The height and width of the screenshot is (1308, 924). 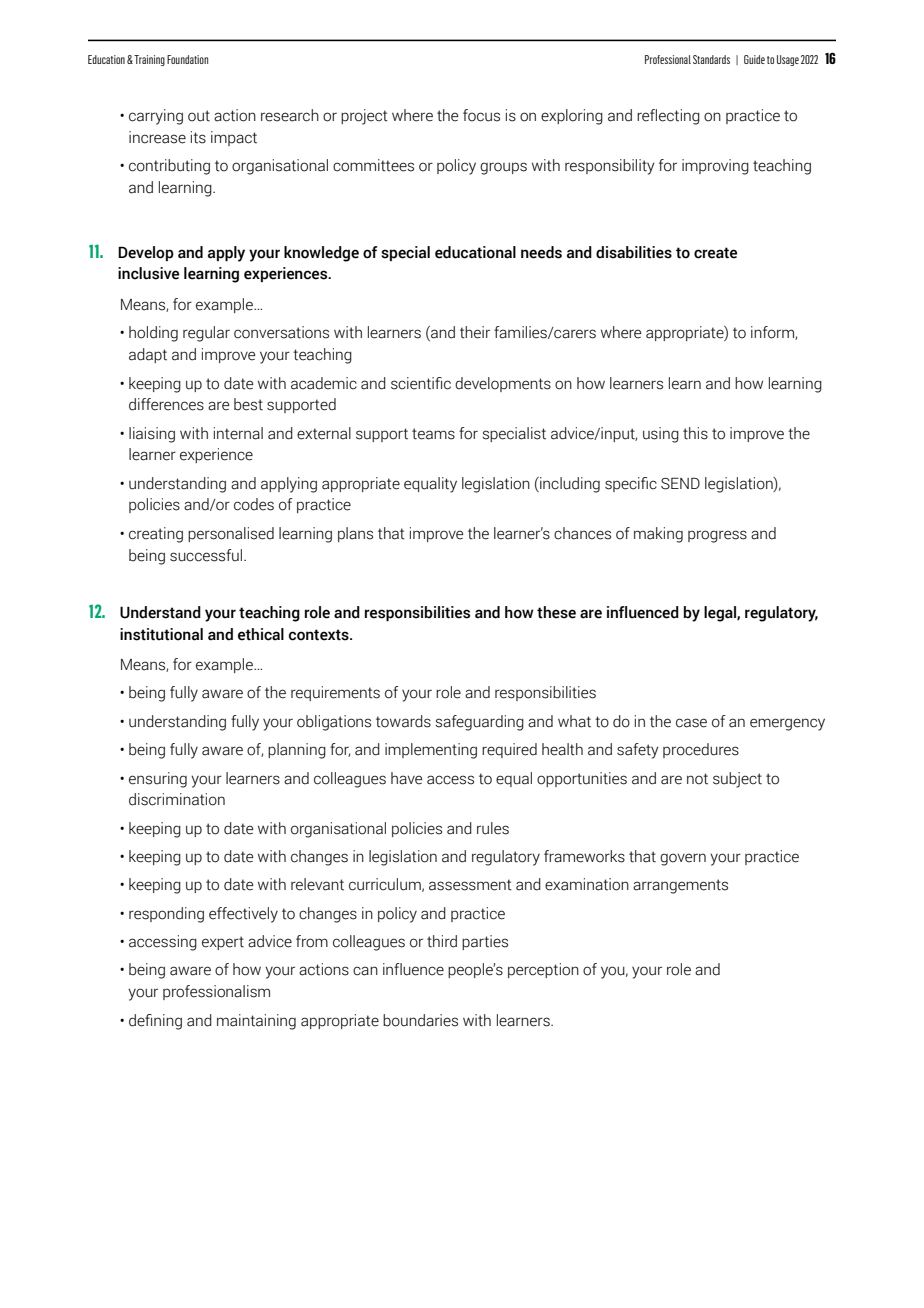 I want to click on not, so click(x=697, y=779).
